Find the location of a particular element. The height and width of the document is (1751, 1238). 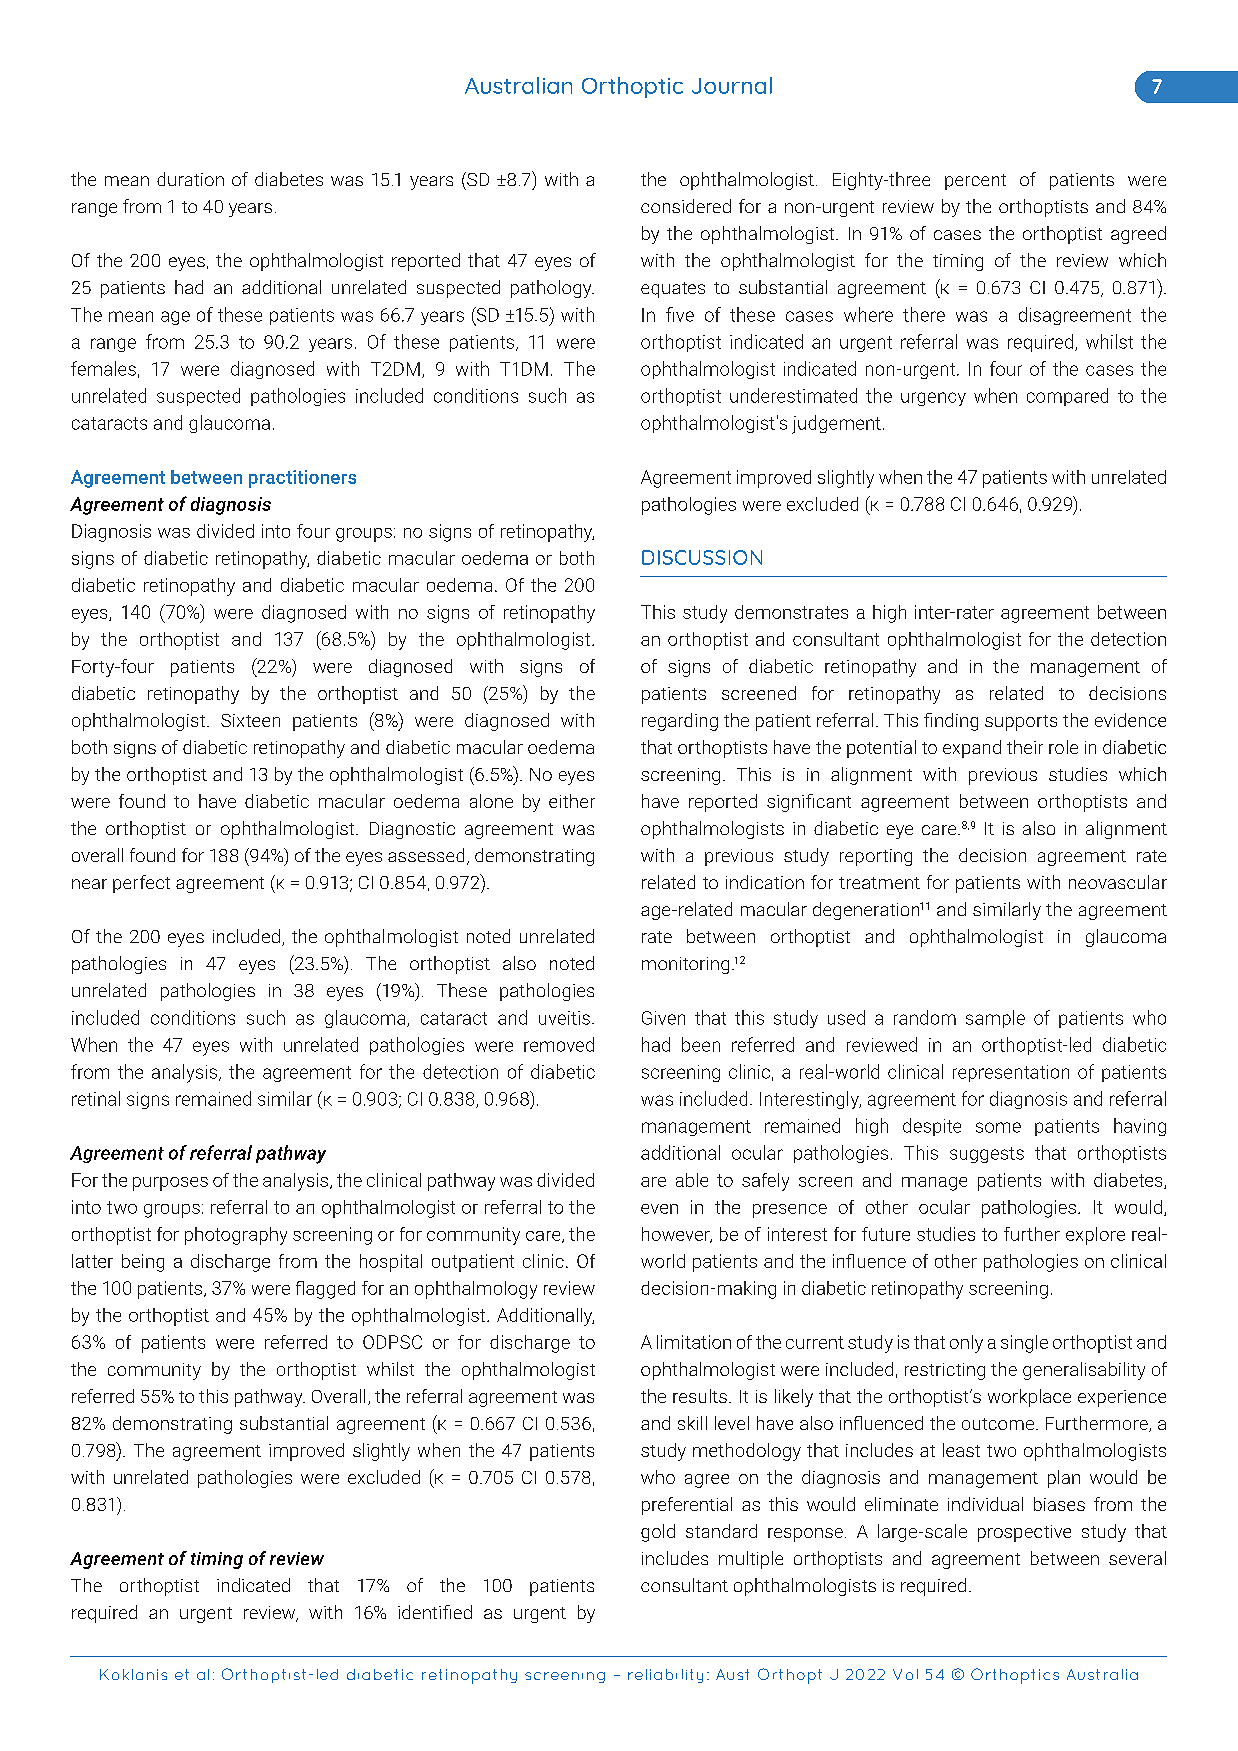

either is located at coordinates (572, 801).
